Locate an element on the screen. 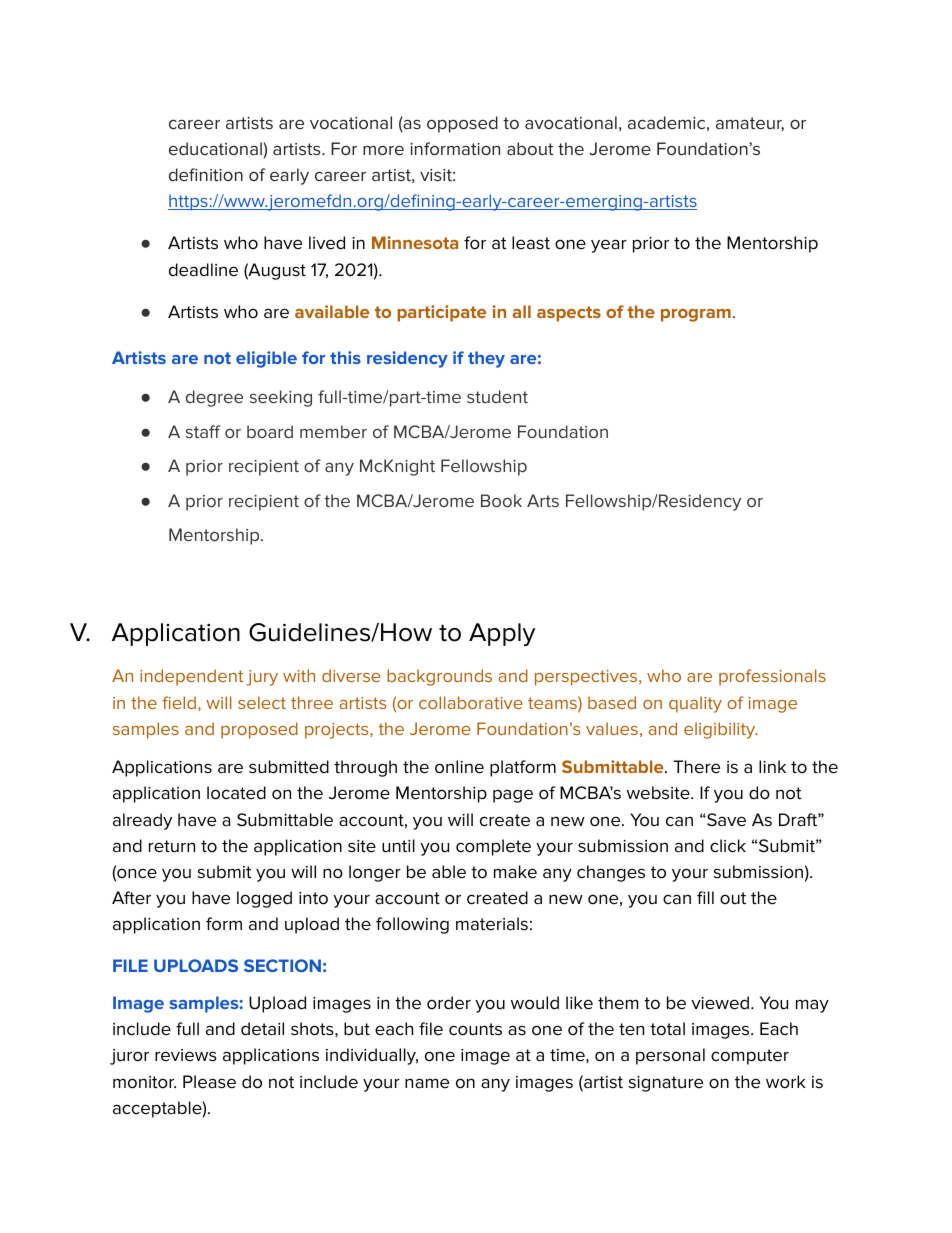  degree is located at coordinates (214, 398).
